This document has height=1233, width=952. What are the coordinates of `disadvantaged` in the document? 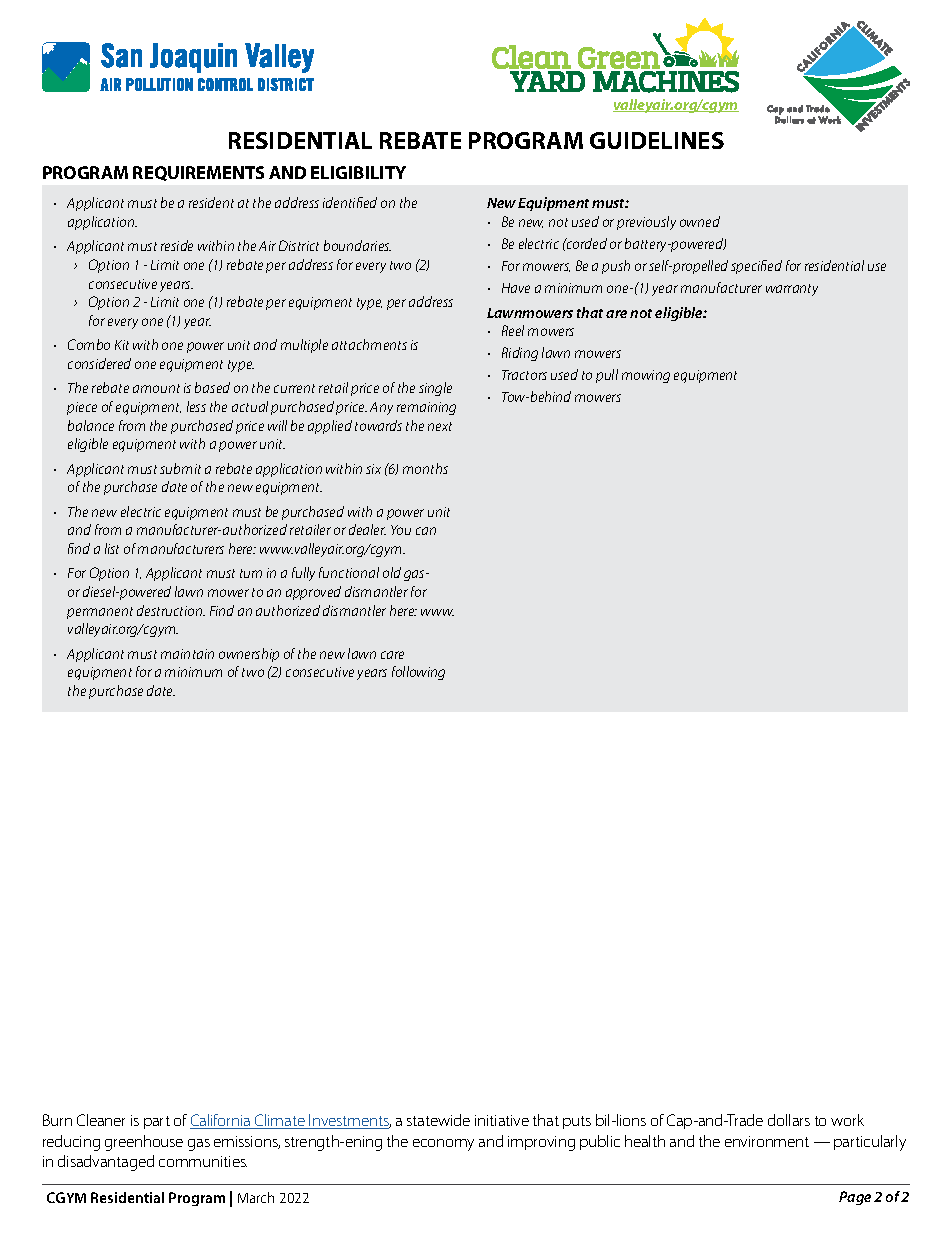 It's located at (106, 1163).
